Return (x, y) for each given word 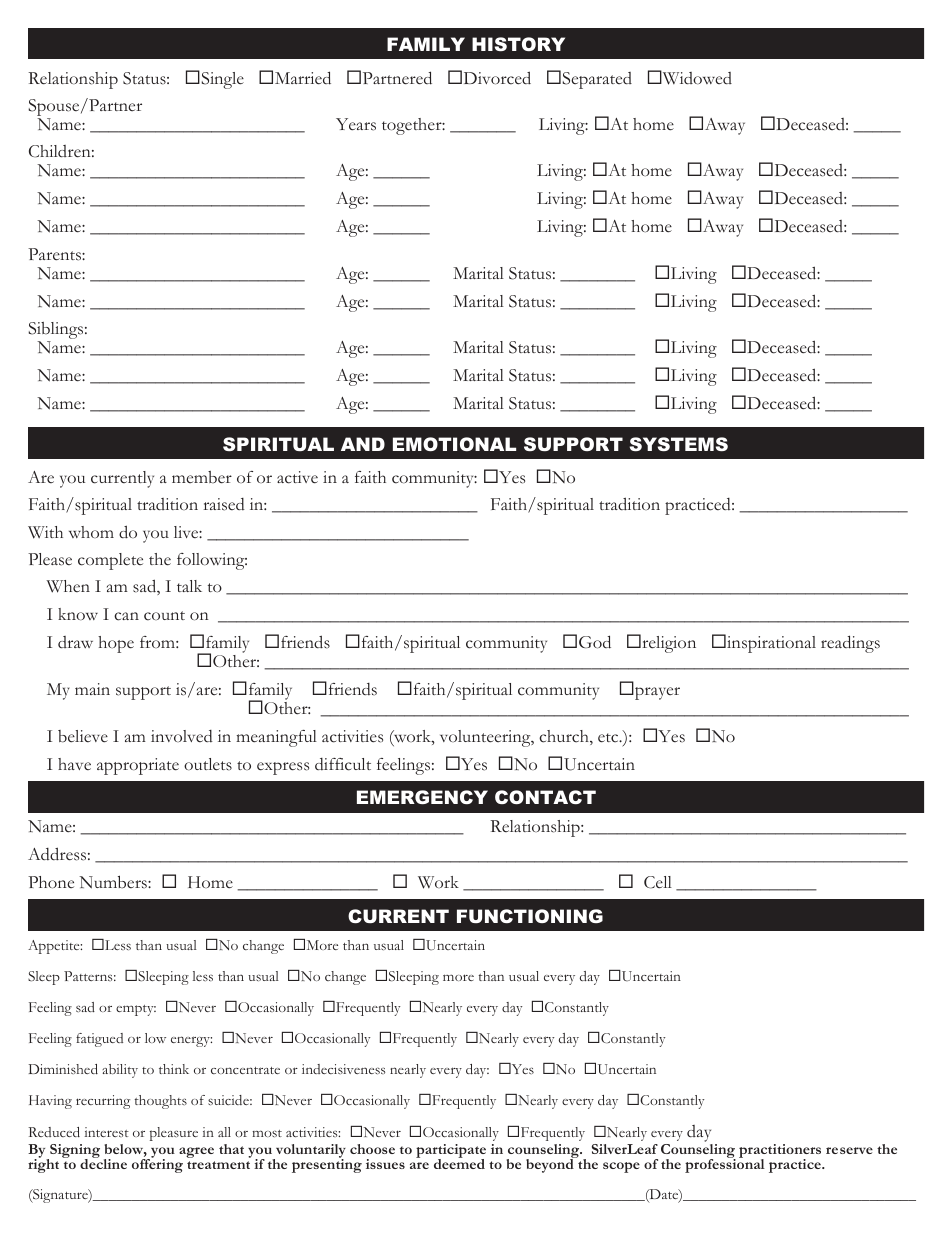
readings (850, 644)
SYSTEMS (679, 444)
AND (363, 444)
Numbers (114, 882)
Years (356, 124)
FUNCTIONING (530, 916)
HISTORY (518, 44)
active (297, 477)
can (126, 616)
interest (107, 1132)
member (202, 477)
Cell (658, 882)
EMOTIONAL (454, 444)
